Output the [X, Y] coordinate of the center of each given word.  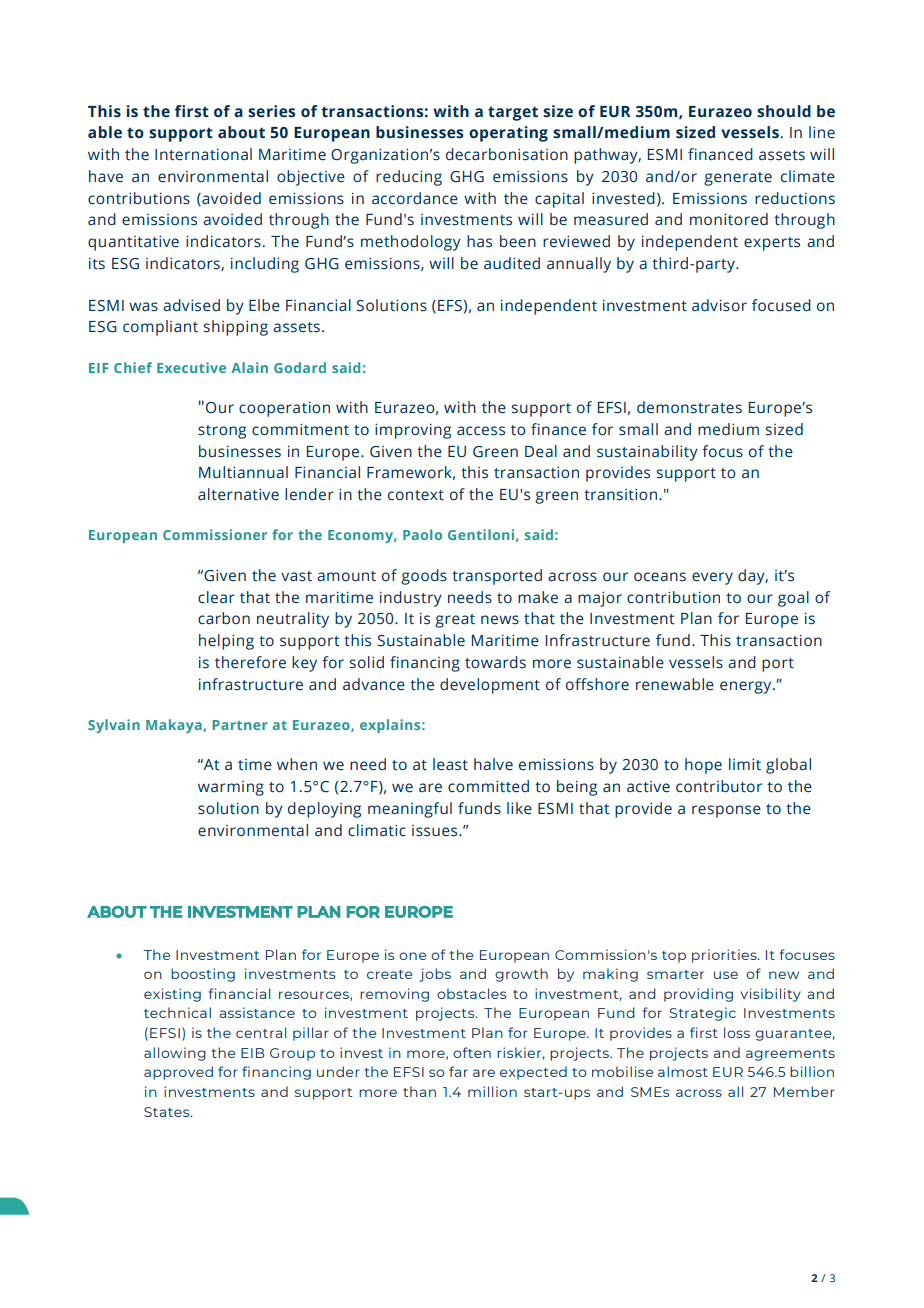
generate [738, 179]
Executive [191, 367]
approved [178, 1073]
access [481, 431]
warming [231, 788]
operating [508, 134]
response [726, 811]
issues [436, 831]
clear [216, 597]
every [712, 578]
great [455, 621]
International [203, 154]
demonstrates [689, 407]
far [458, 1071]
